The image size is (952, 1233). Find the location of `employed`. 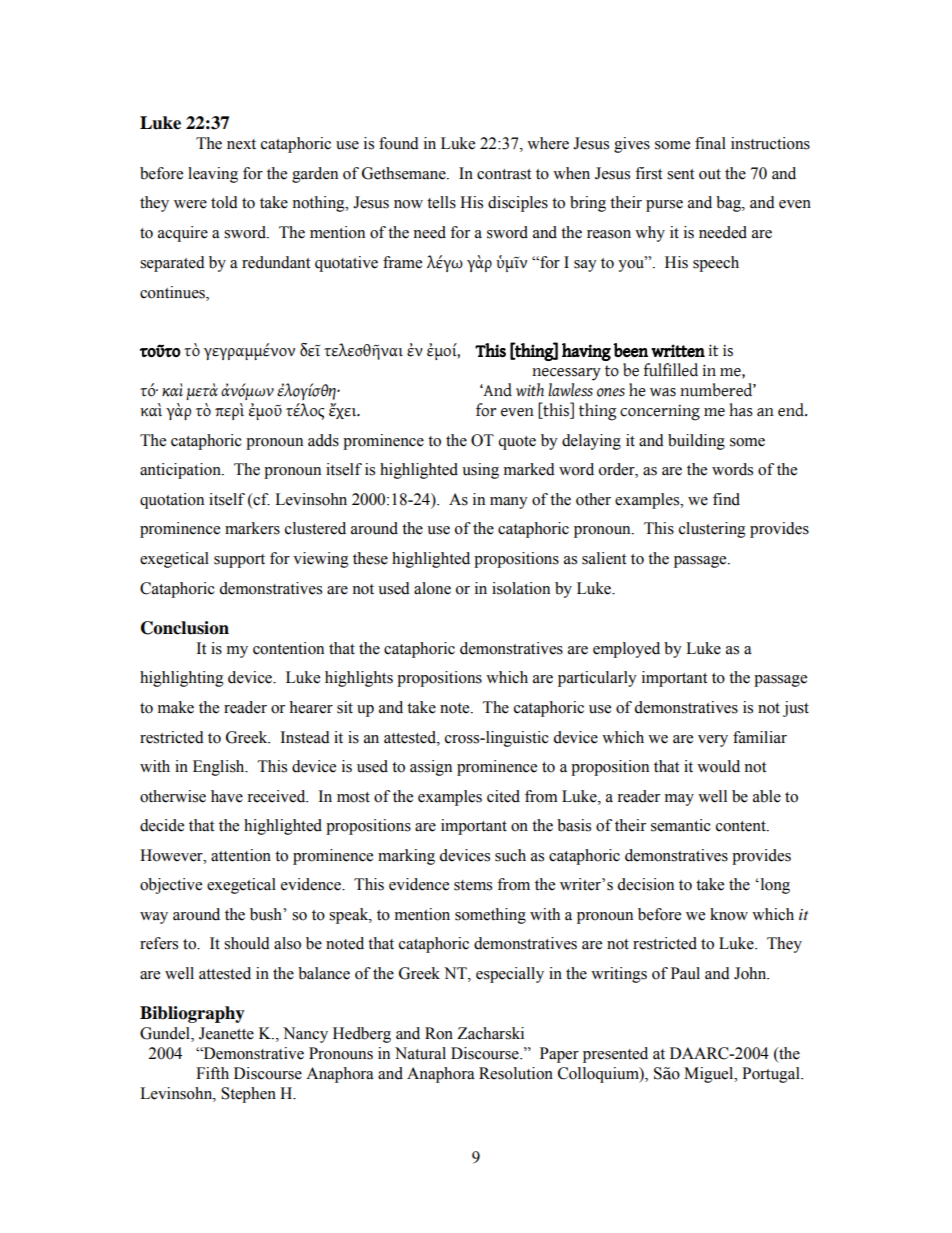

employed is located at coordinates (626, 650).
